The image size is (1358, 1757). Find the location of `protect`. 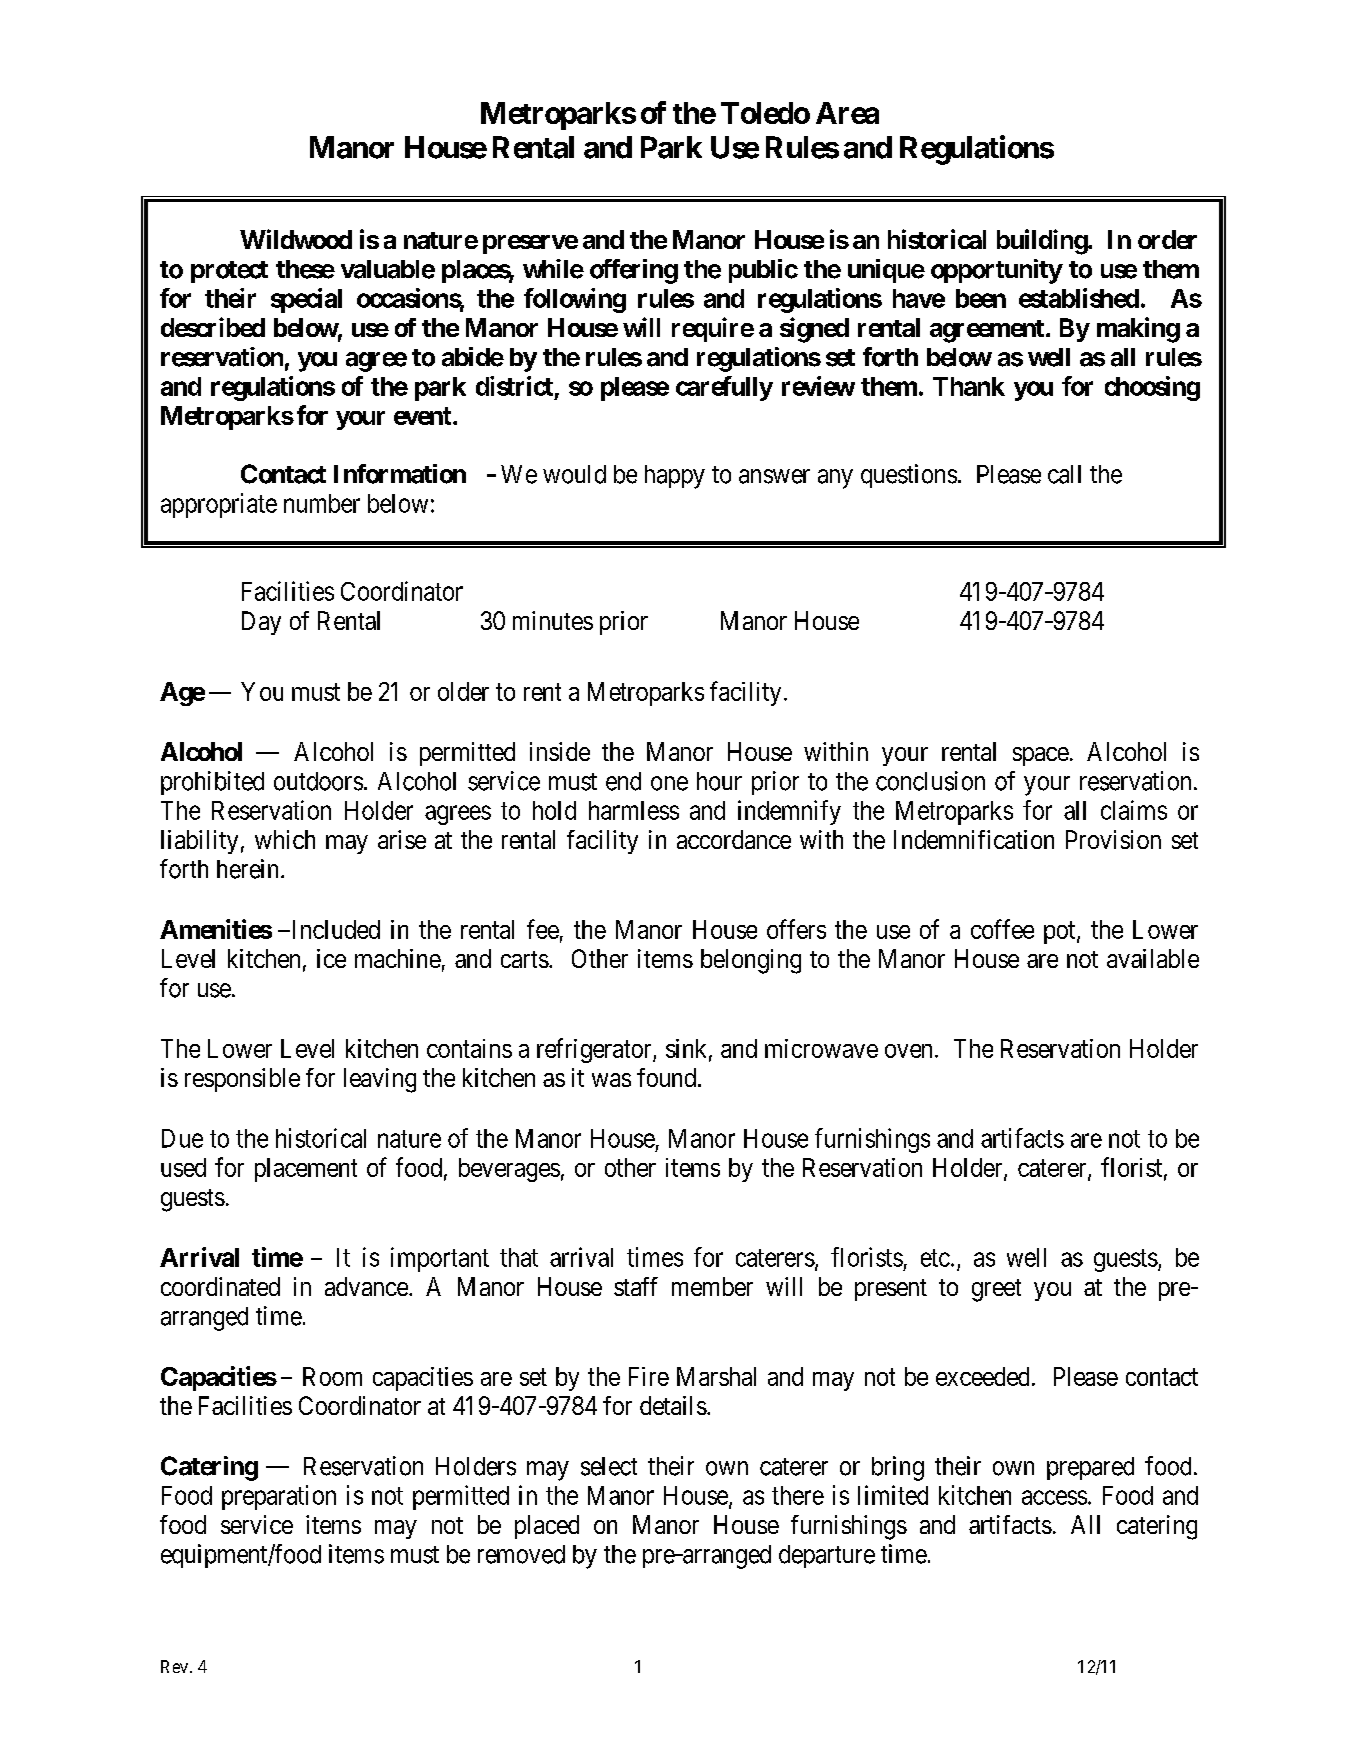

protect is located at coordinates (229, 272).
